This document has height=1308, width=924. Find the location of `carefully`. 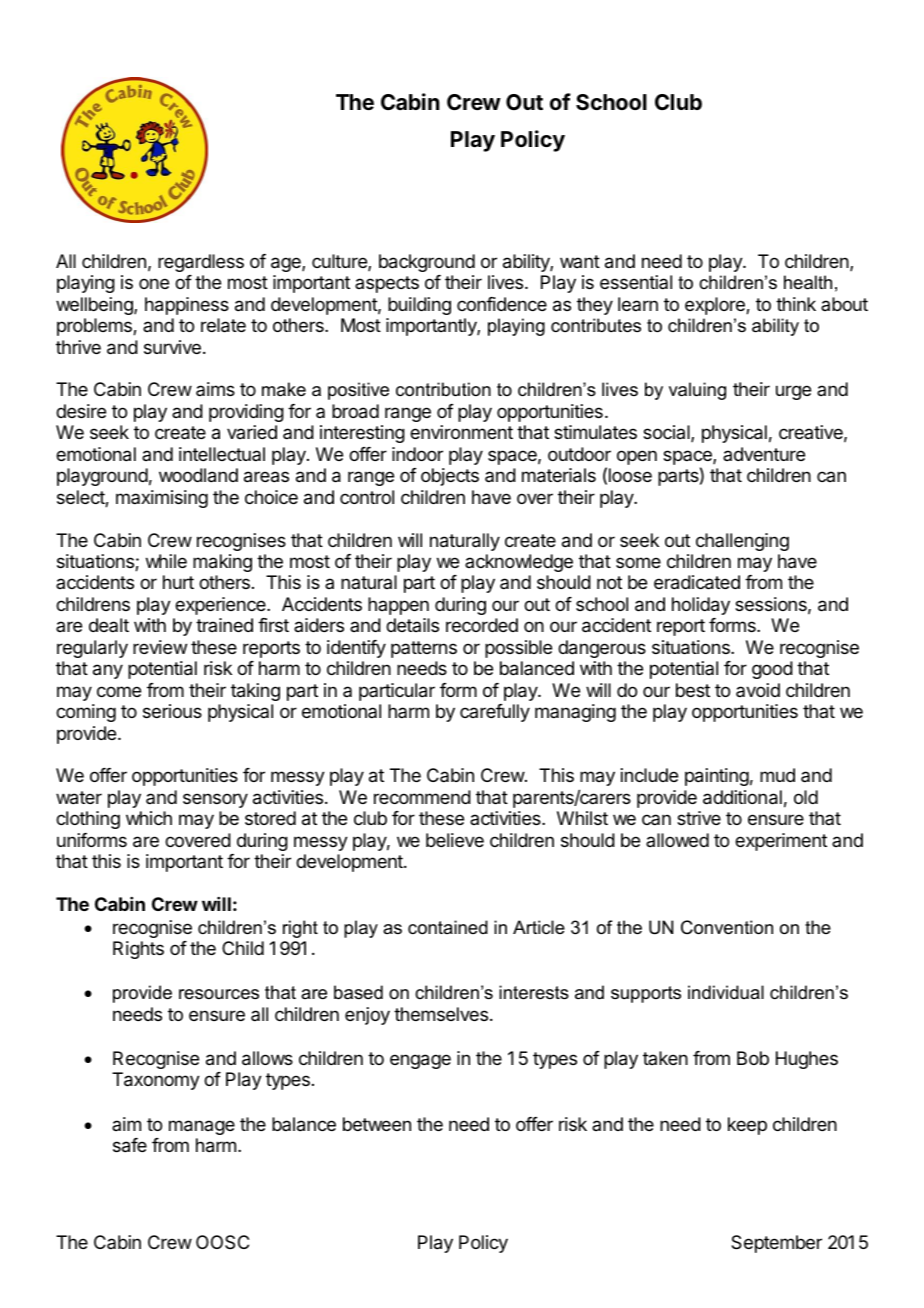

carefully is located at coordinates (495, 713).
